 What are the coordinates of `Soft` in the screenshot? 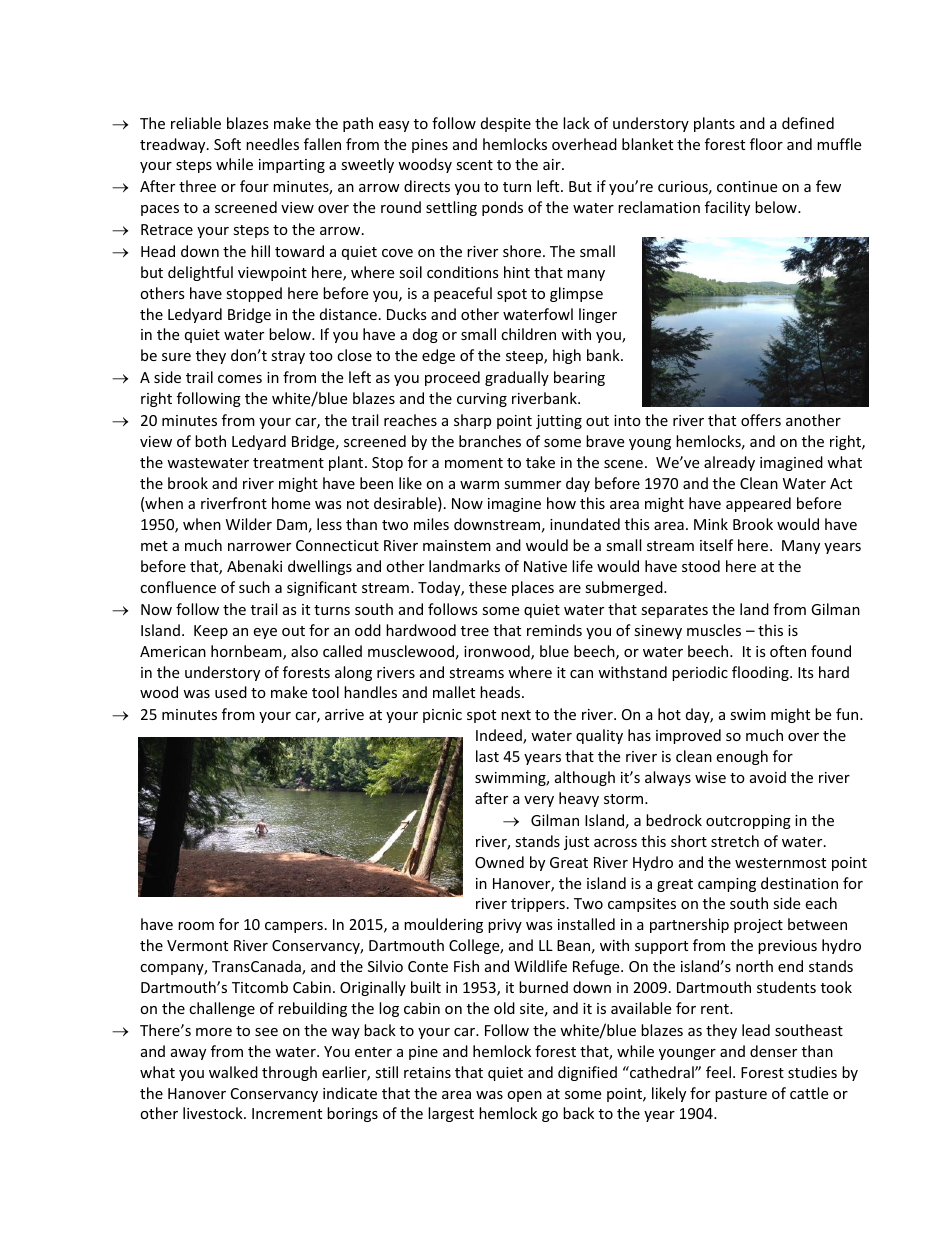 It's located at (227, 144).
